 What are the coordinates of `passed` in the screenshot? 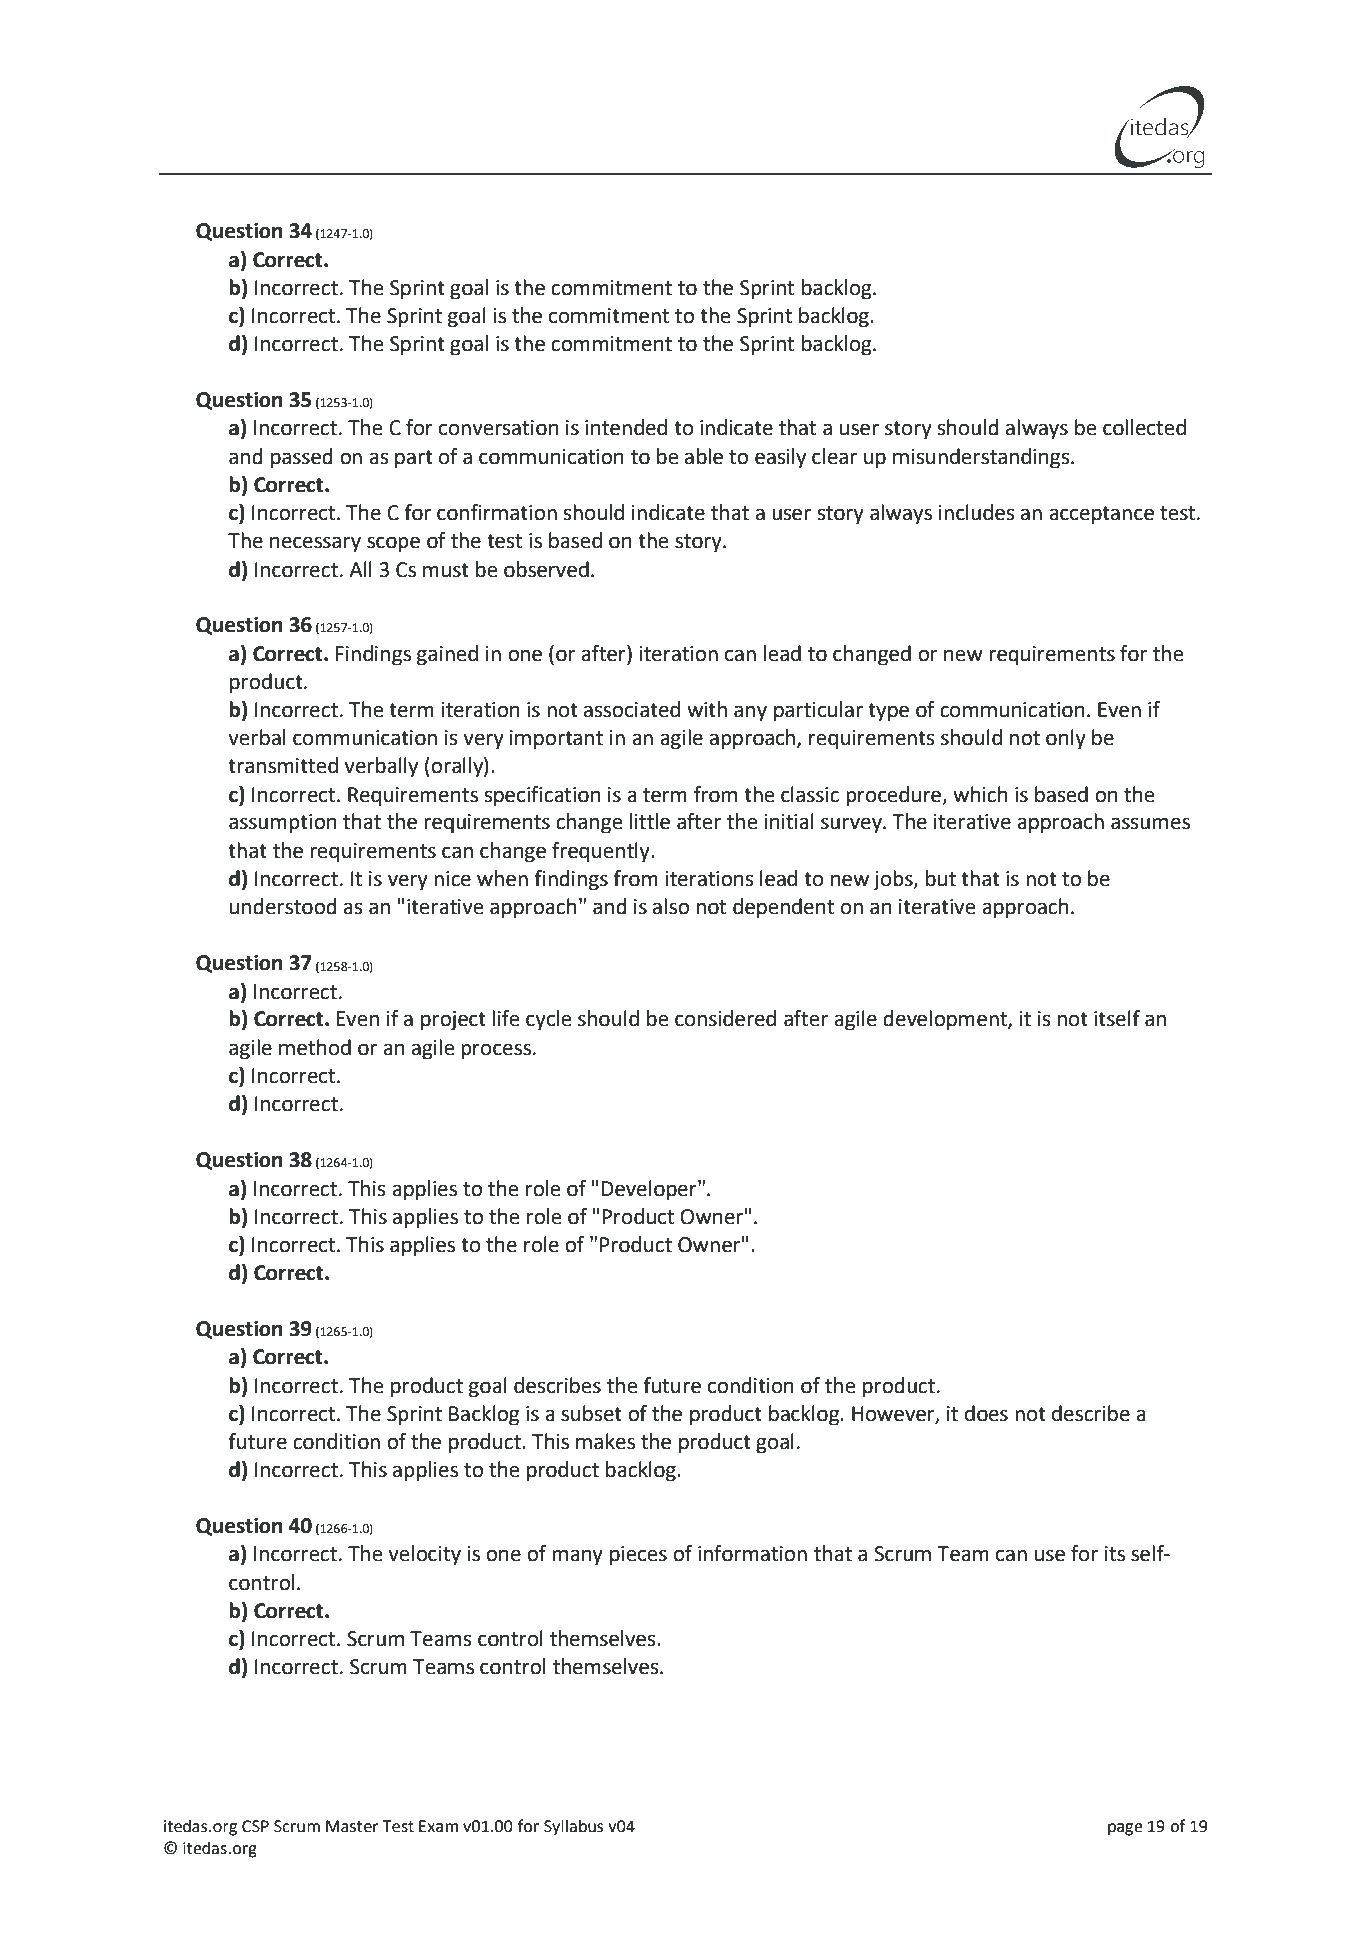 It's located at (302, 458).
